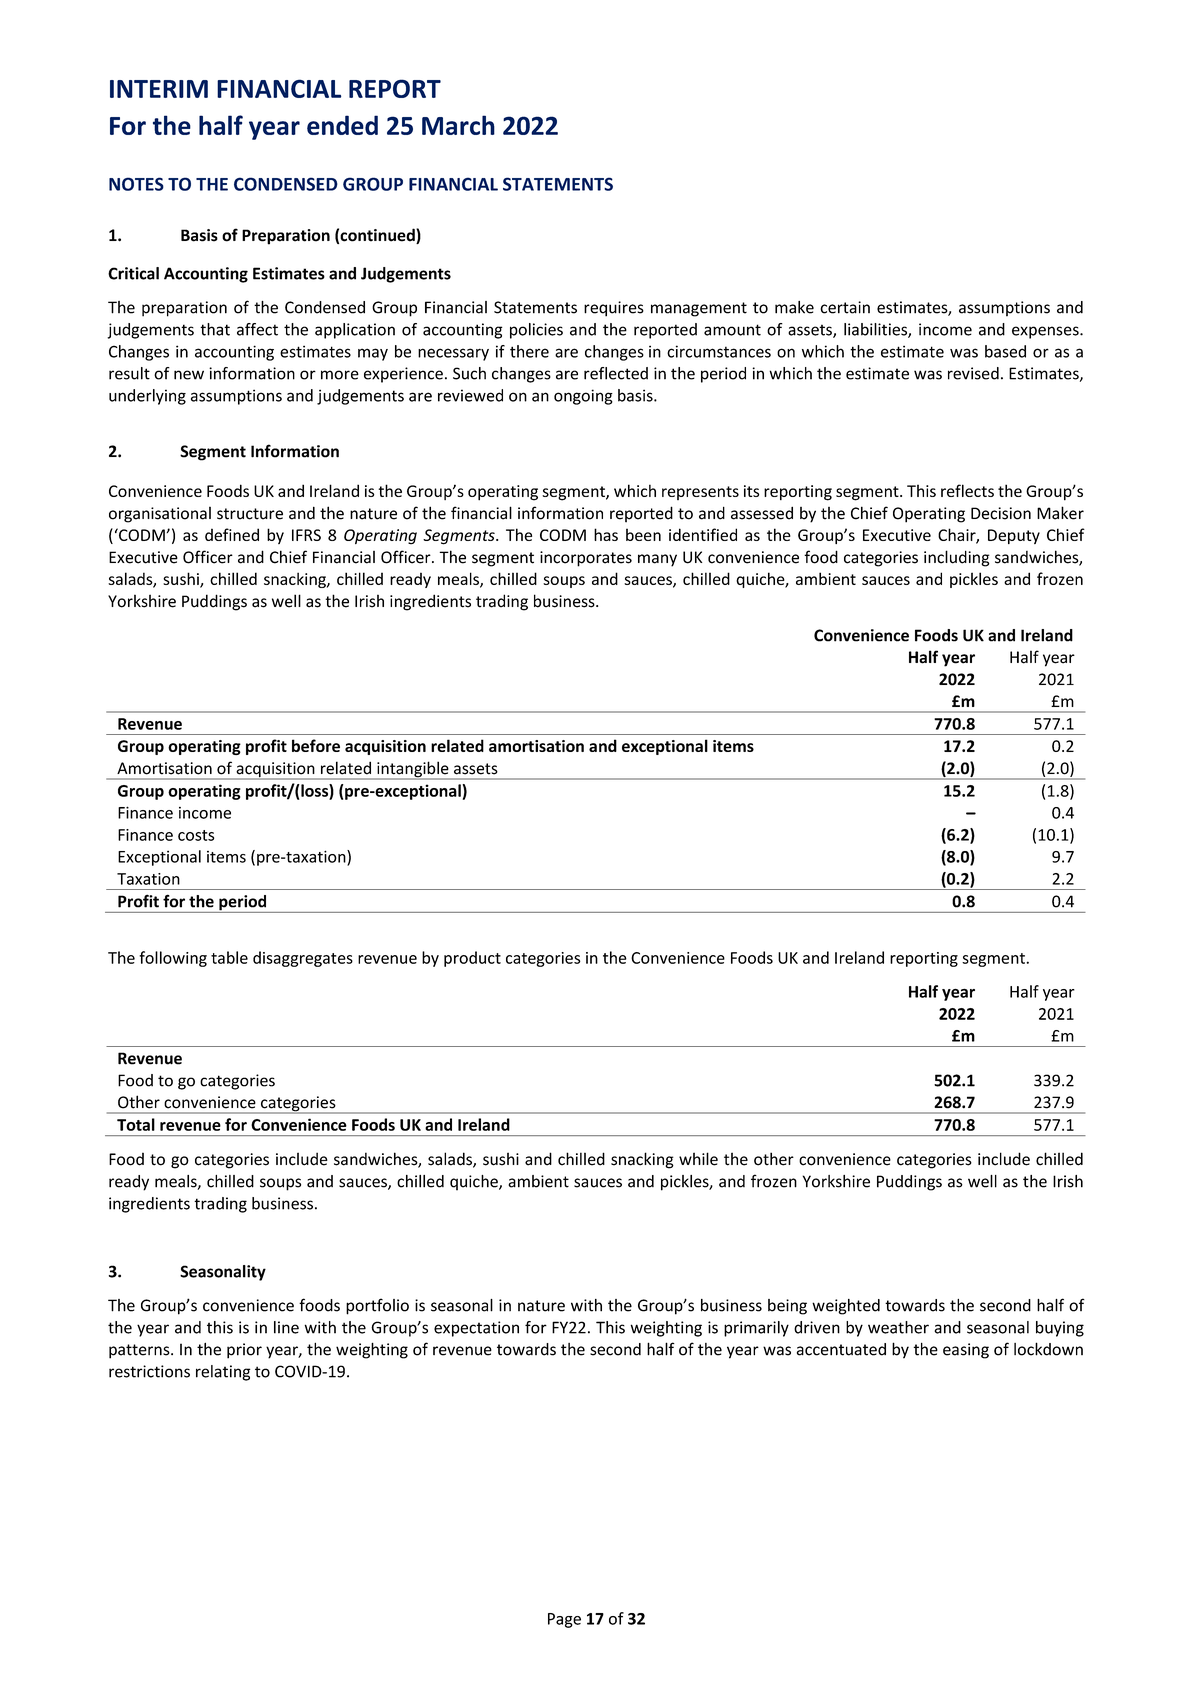  Describe the element at coordinates (845, 307) in the page. I see `certain` at that location.
